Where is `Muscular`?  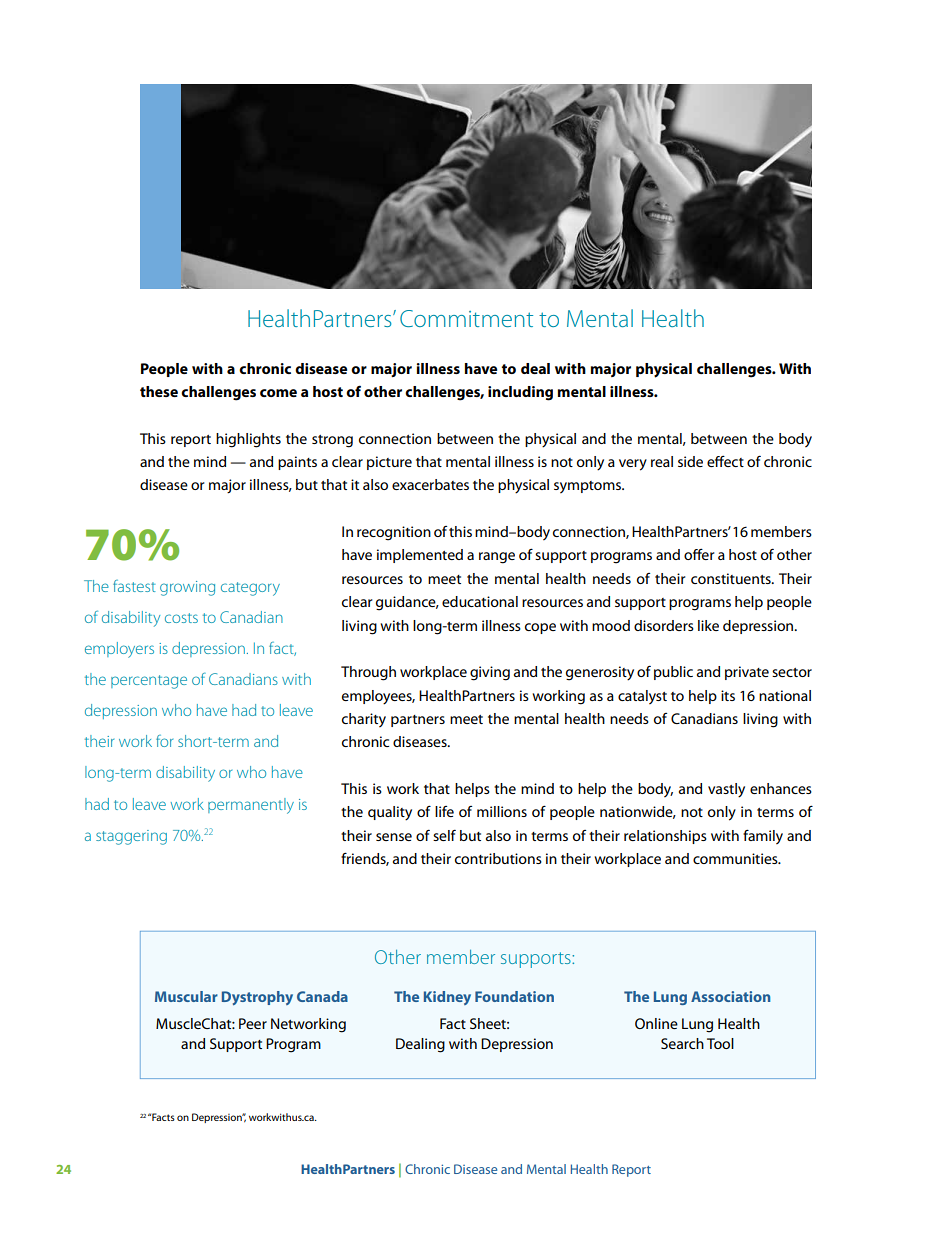 Muscular is located at coordinates (186, 996).
